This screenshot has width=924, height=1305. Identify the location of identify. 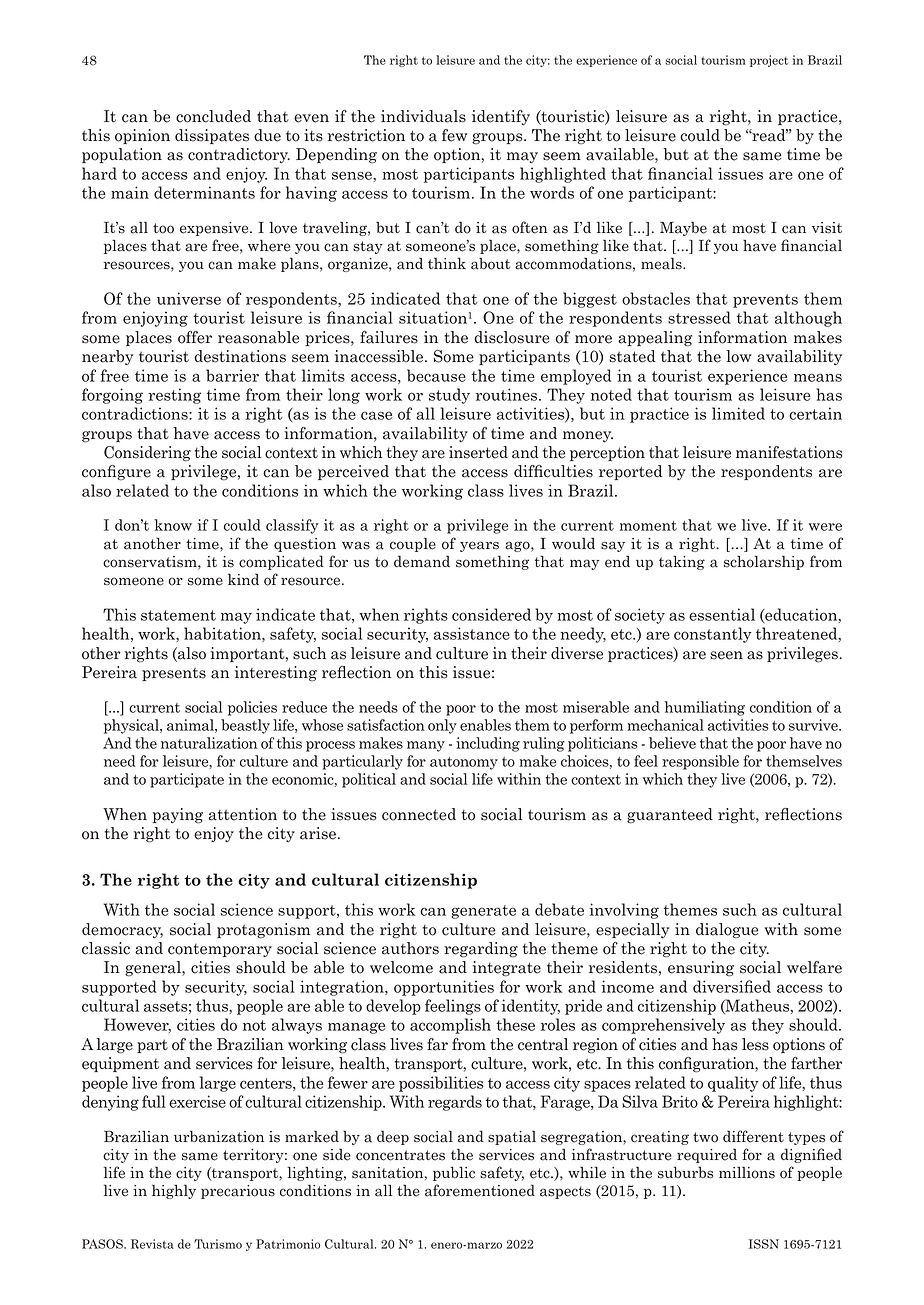
(501, 117).
